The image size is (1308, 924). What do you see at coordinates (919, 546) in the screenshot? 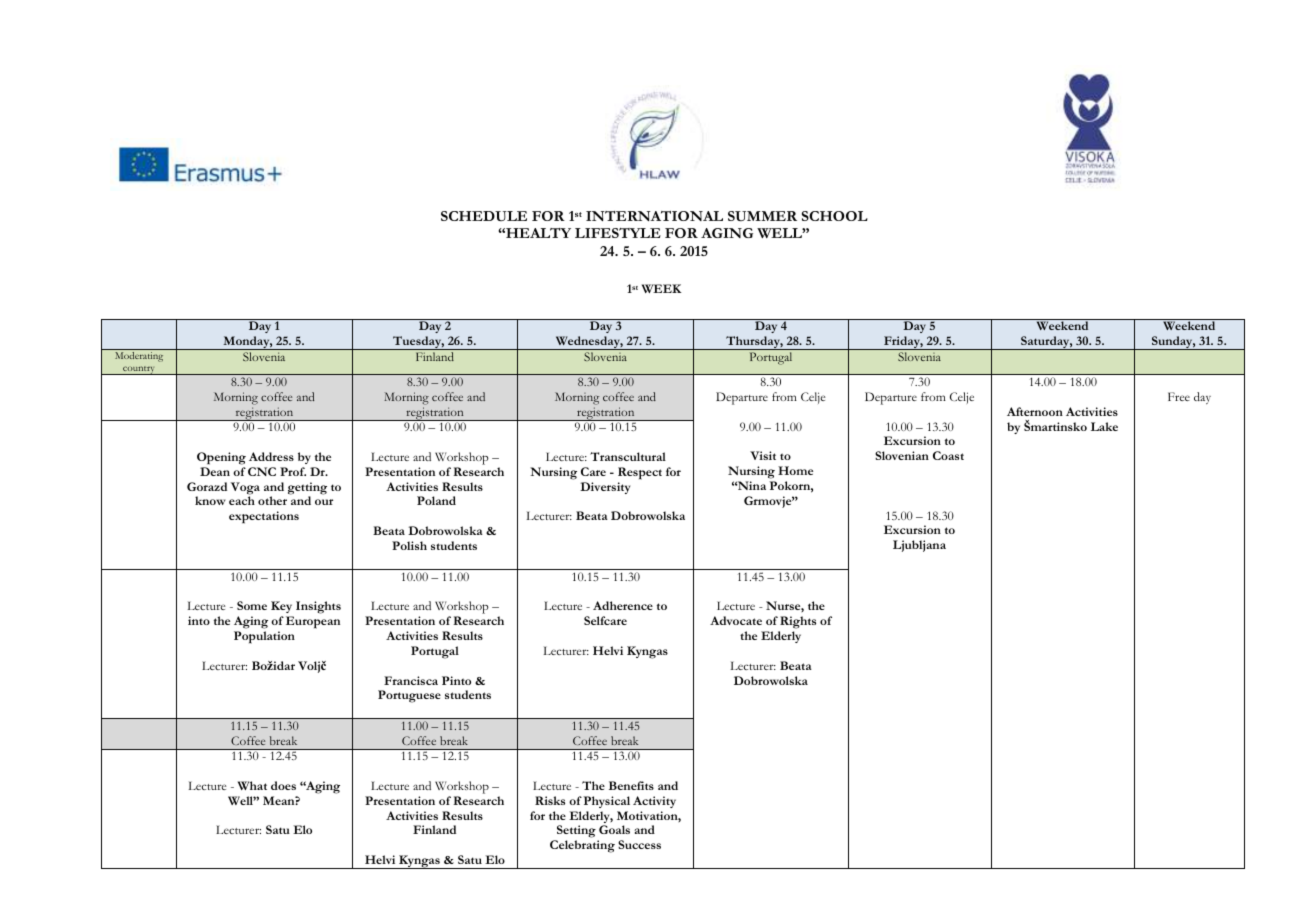
I see `Ljubljana` at bounding box center [919, 546].
